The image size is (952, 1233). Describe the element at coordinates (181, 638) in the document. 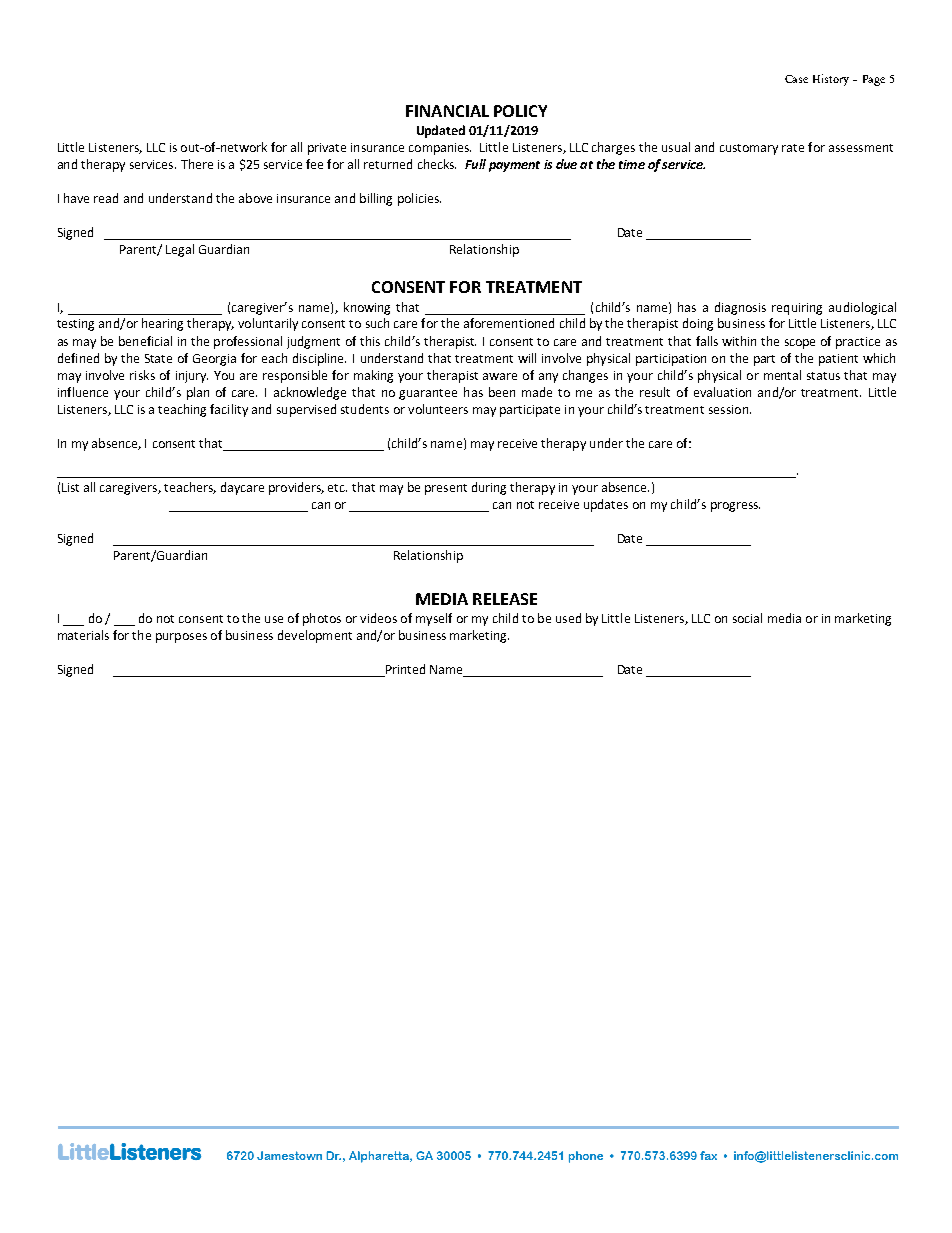

I see `purposes` at that location.
